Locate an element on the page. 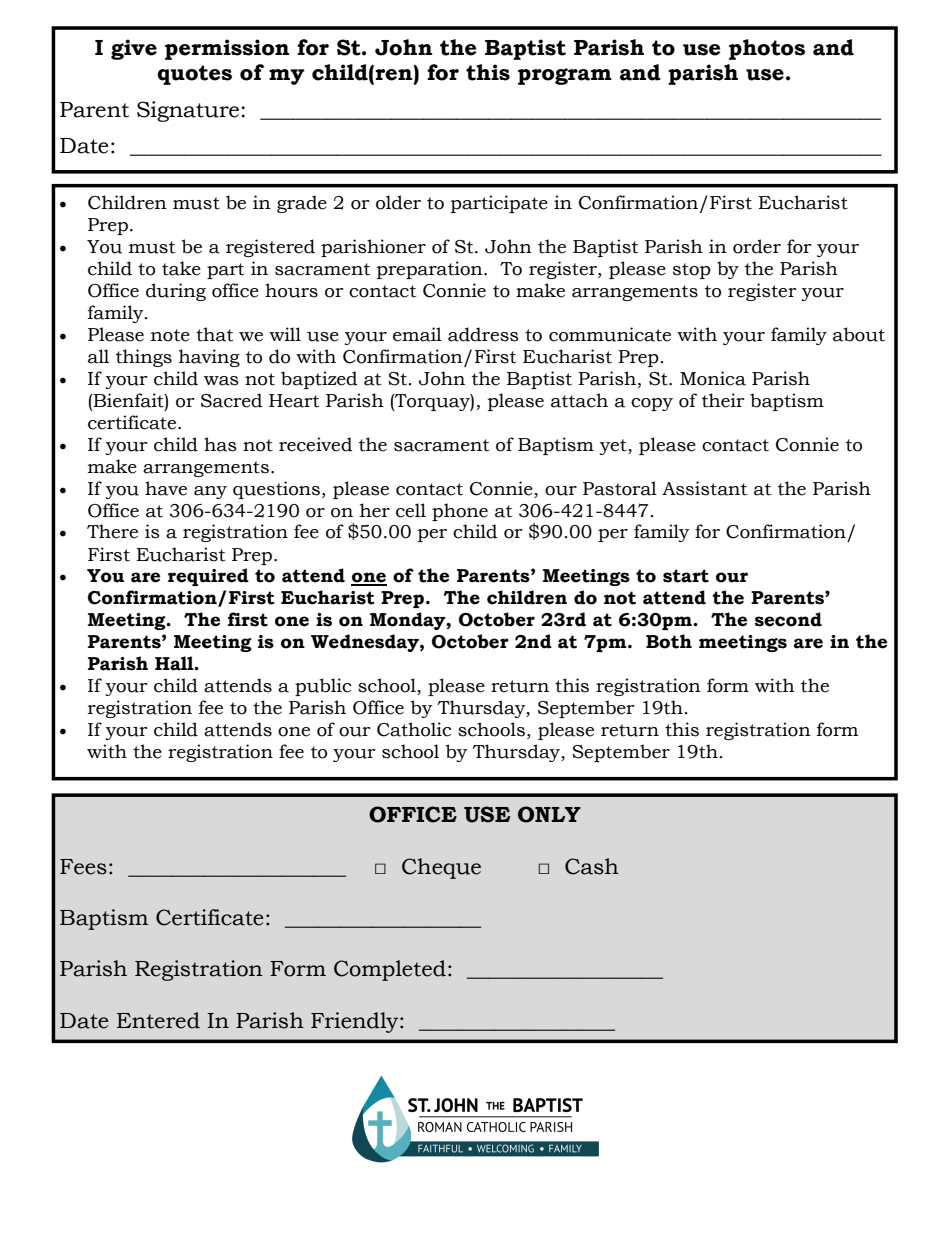 This document has width=952, height=1233. address is located at coordinates (483, 334).
